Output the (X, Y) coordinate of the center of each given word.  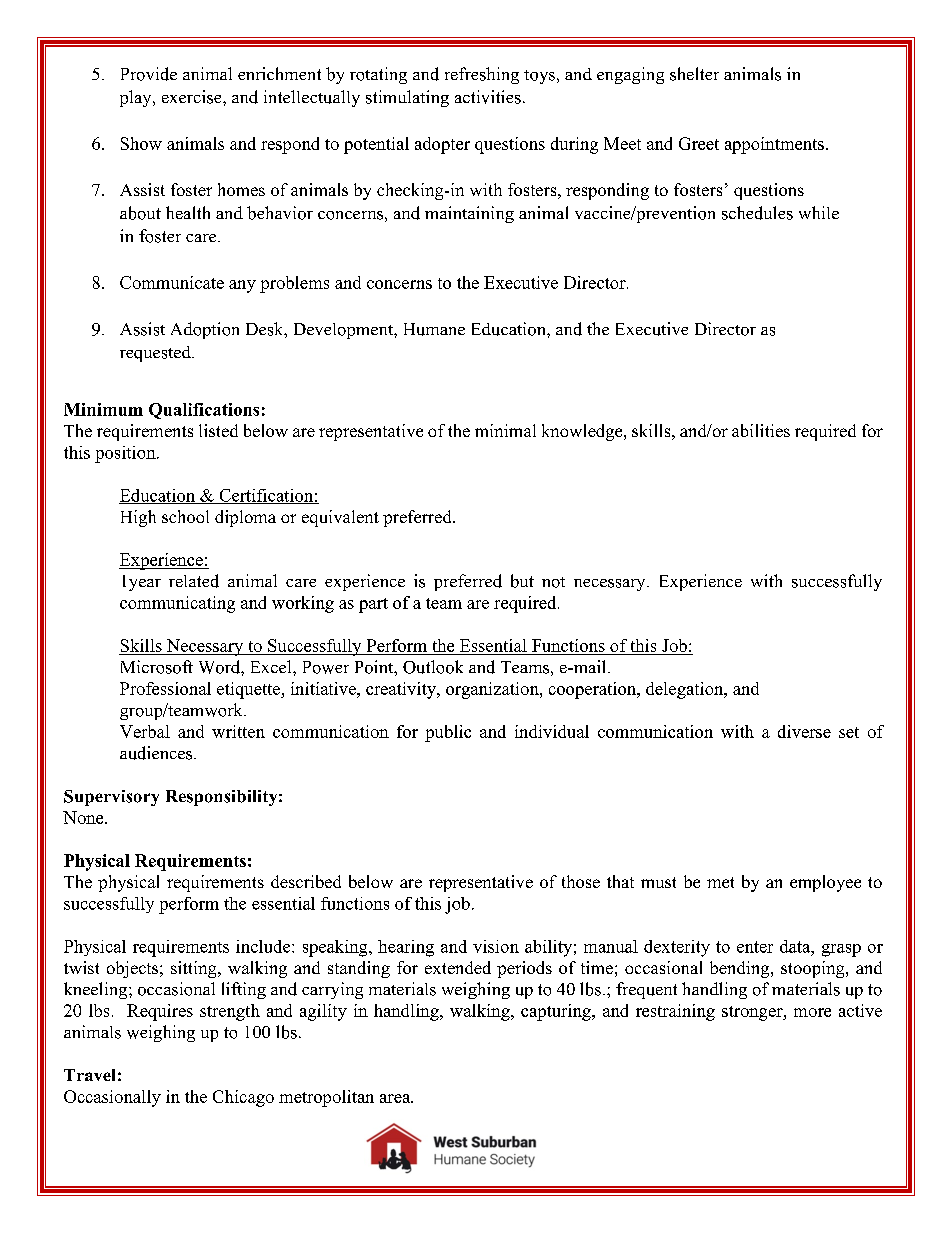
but (522, 581)
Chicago (243, 1098)
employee (825, 883)
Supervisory (111, 798)
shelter (694, 74)
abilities (761, 430)
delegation (686, 690)
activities (488, 97)
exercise (193, 97)
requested (156, 354)
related (194, 581)
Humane (434, 329)
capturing (557, 1012)
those (581, 881)
